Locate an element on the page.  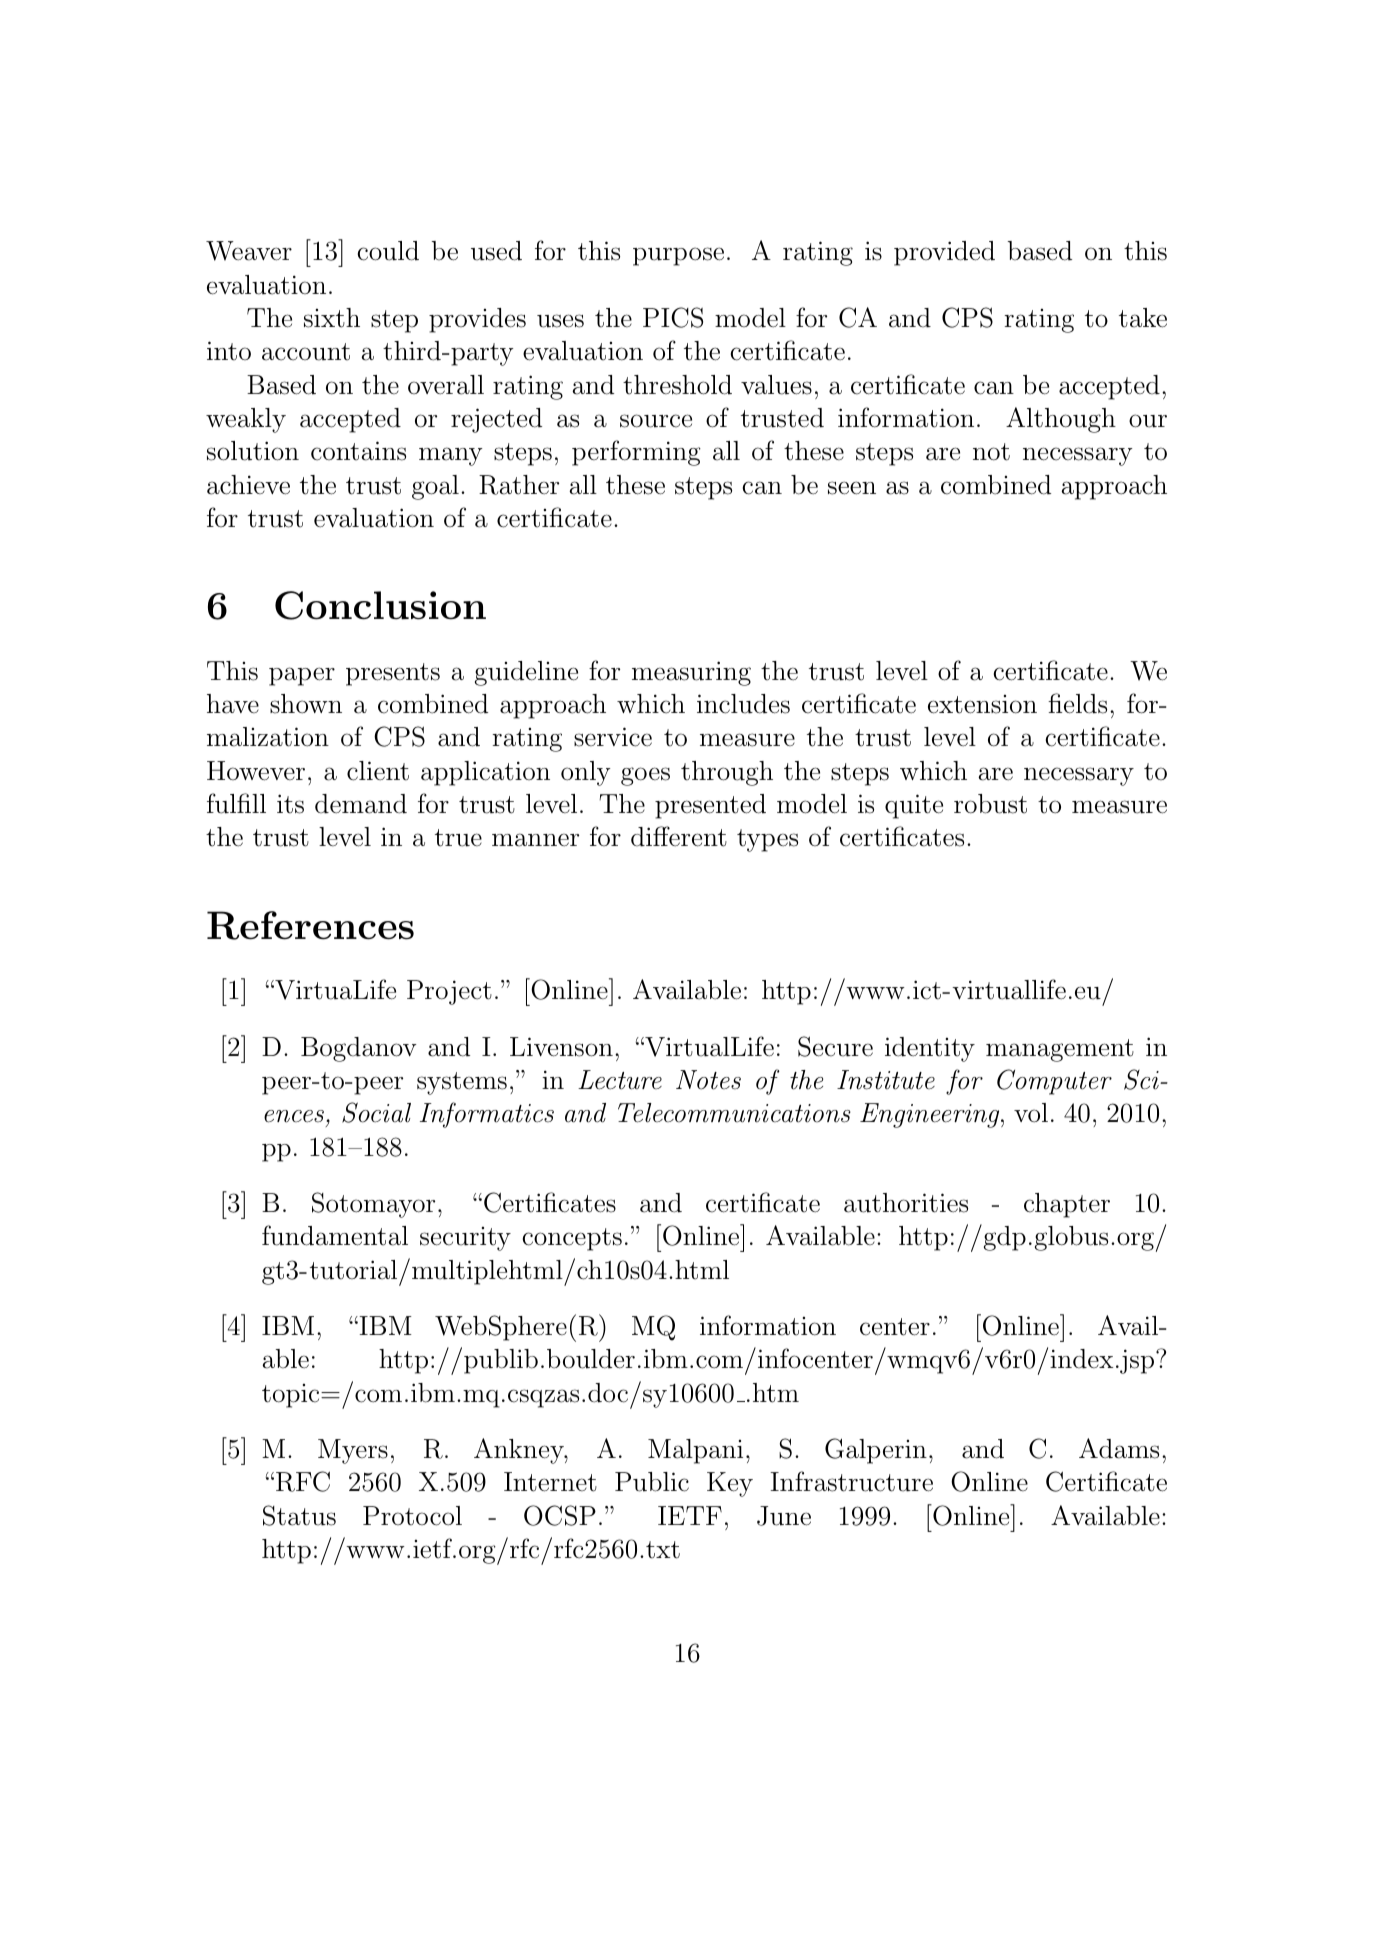
measuring is located at coordinates (691, 673).
